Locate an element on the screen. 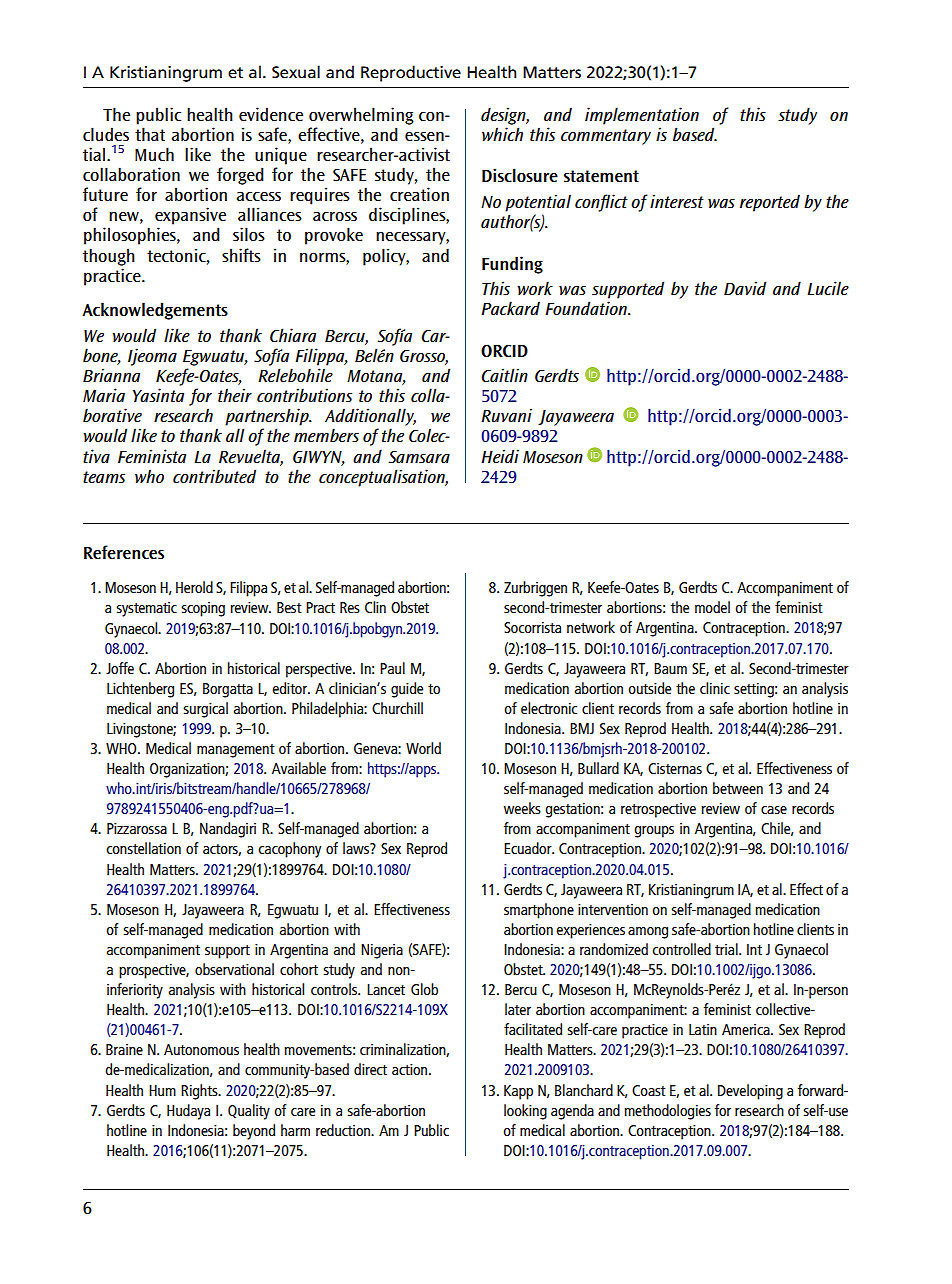  which is located at coordinates (502, 134).
